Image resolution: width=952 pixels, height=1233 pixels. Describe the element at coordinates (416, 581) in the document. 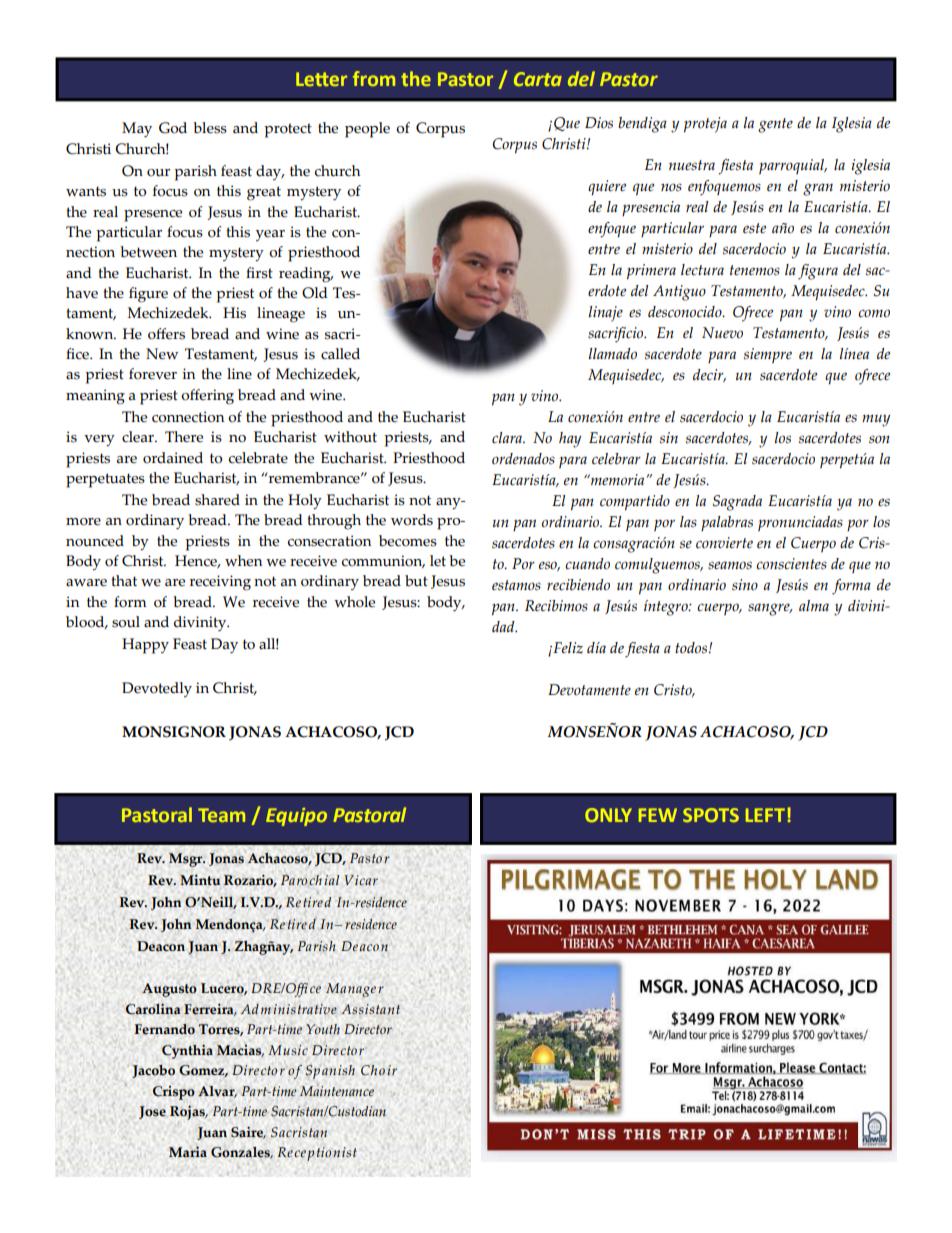

I see `but` at that location.
